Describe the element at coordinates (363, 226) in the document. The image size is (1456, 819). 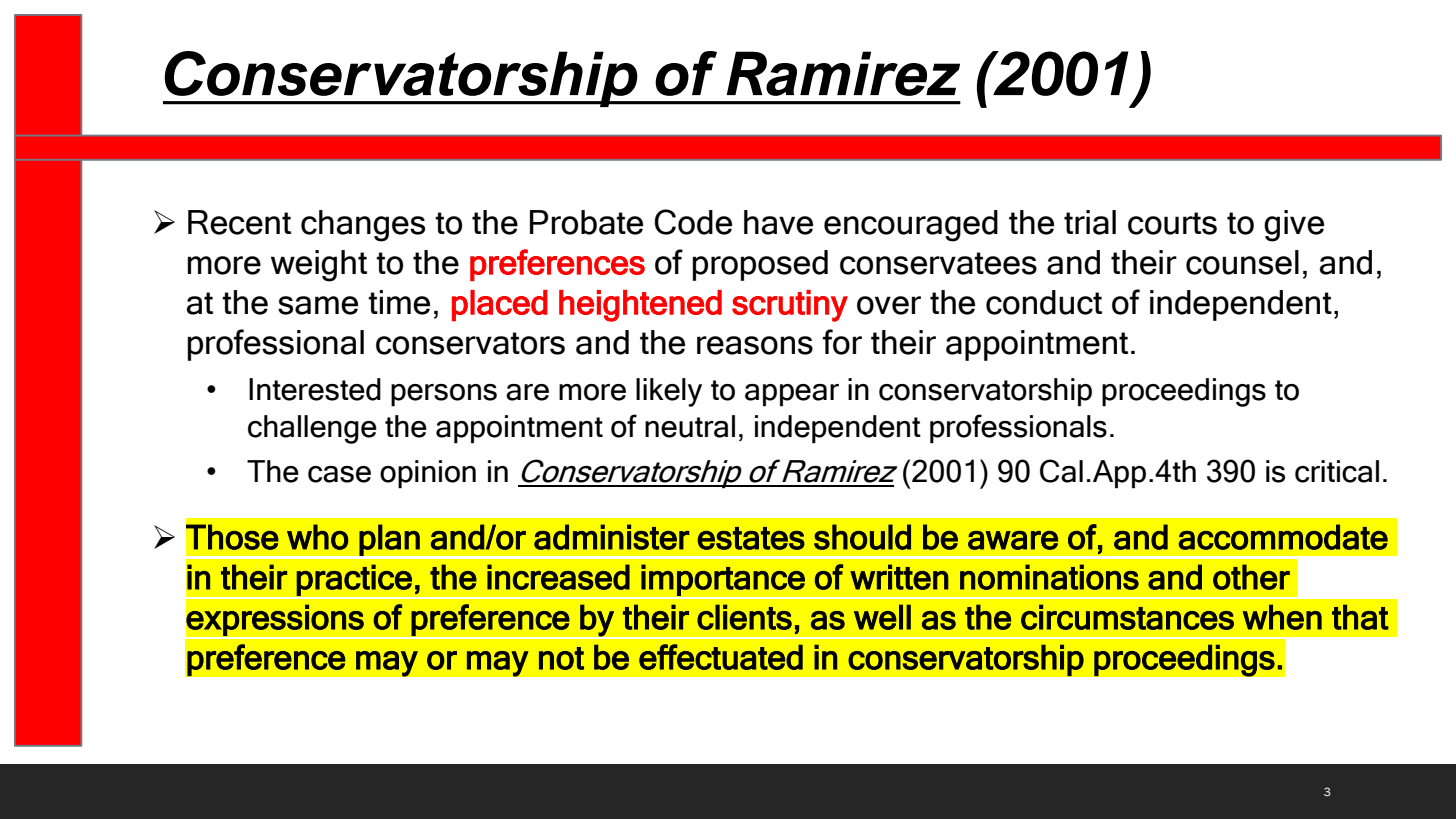
I see `changes` at that location.
